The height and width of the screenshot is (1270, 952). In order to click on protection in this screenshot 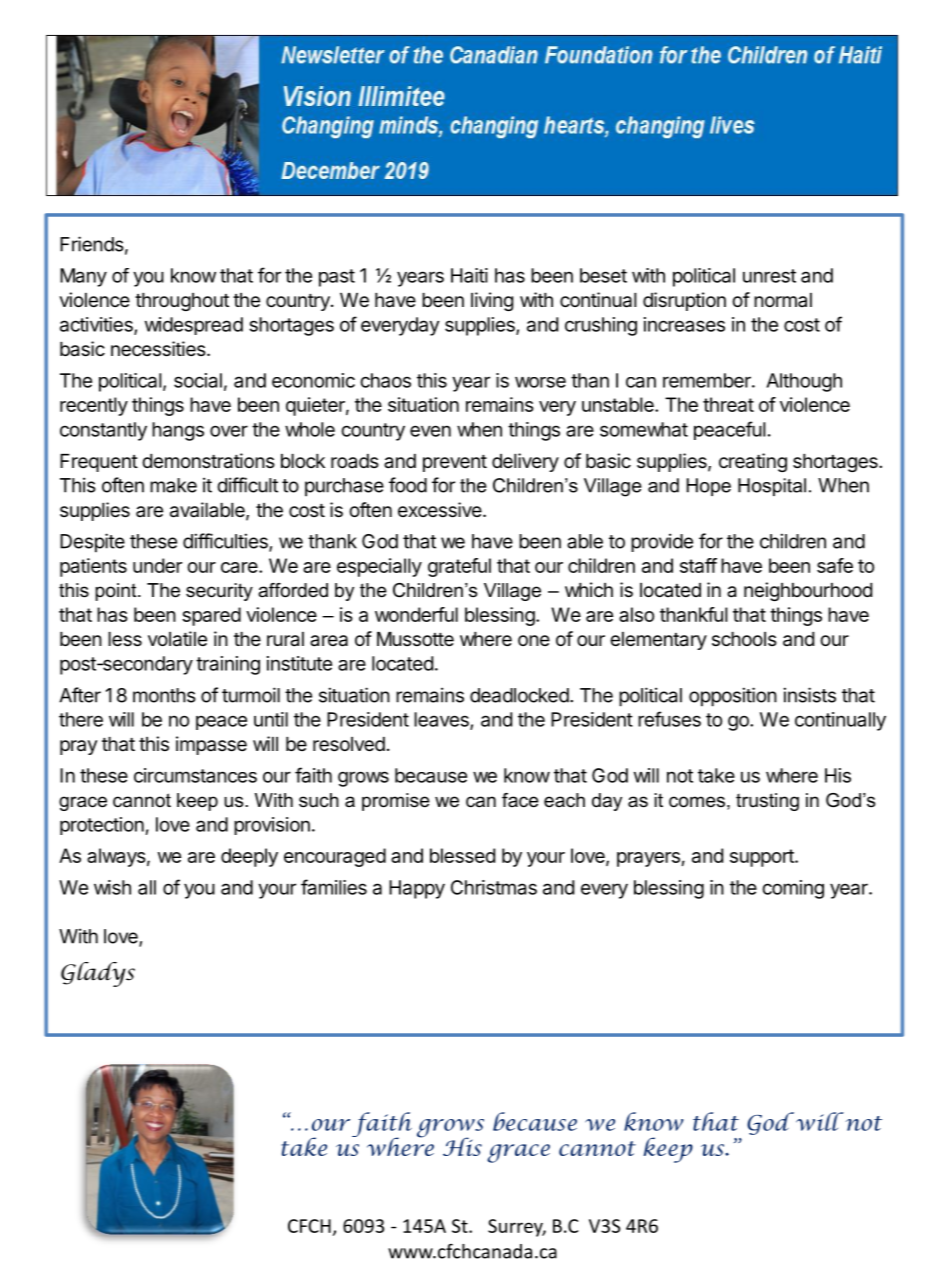, I will do `click(103, 826)`.
